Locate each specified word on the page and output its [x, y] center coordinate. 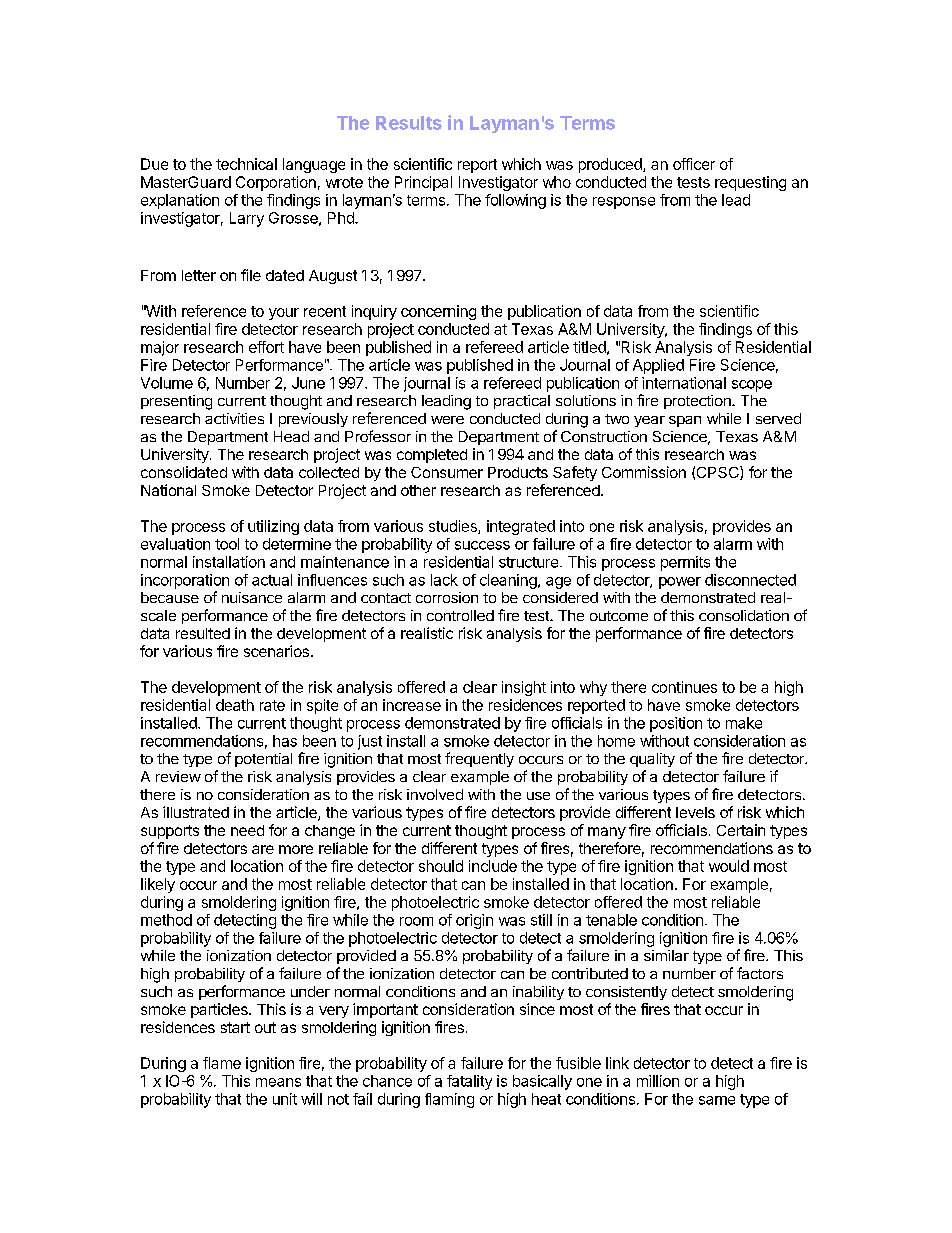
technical [246, 164]
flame [222, 1063]
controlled [460, 615]
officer [694, 164]
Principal [423, 183]
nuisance [252, 597]
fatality [469, 1082]
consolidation [744, 615]
